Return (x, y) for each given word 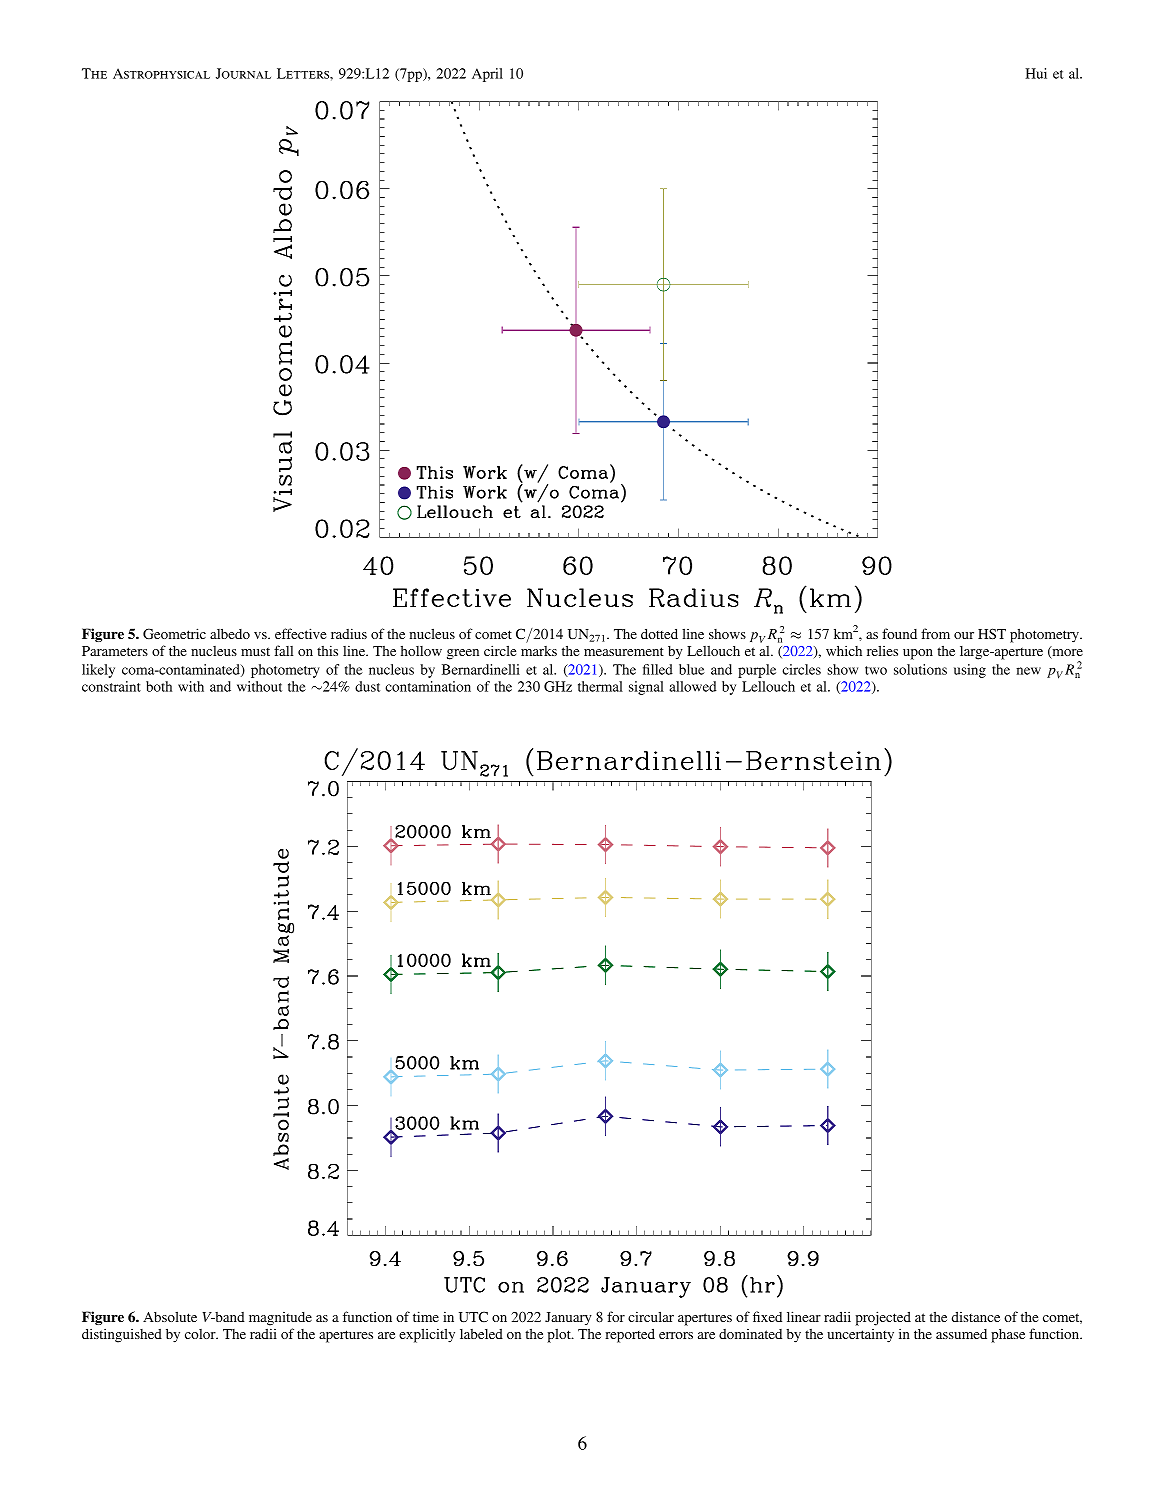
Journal (243, 73)
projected (883, 1318)
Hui (1036, 73)
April (487, 75)
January (568, 1319)
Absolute (170, 1316)
